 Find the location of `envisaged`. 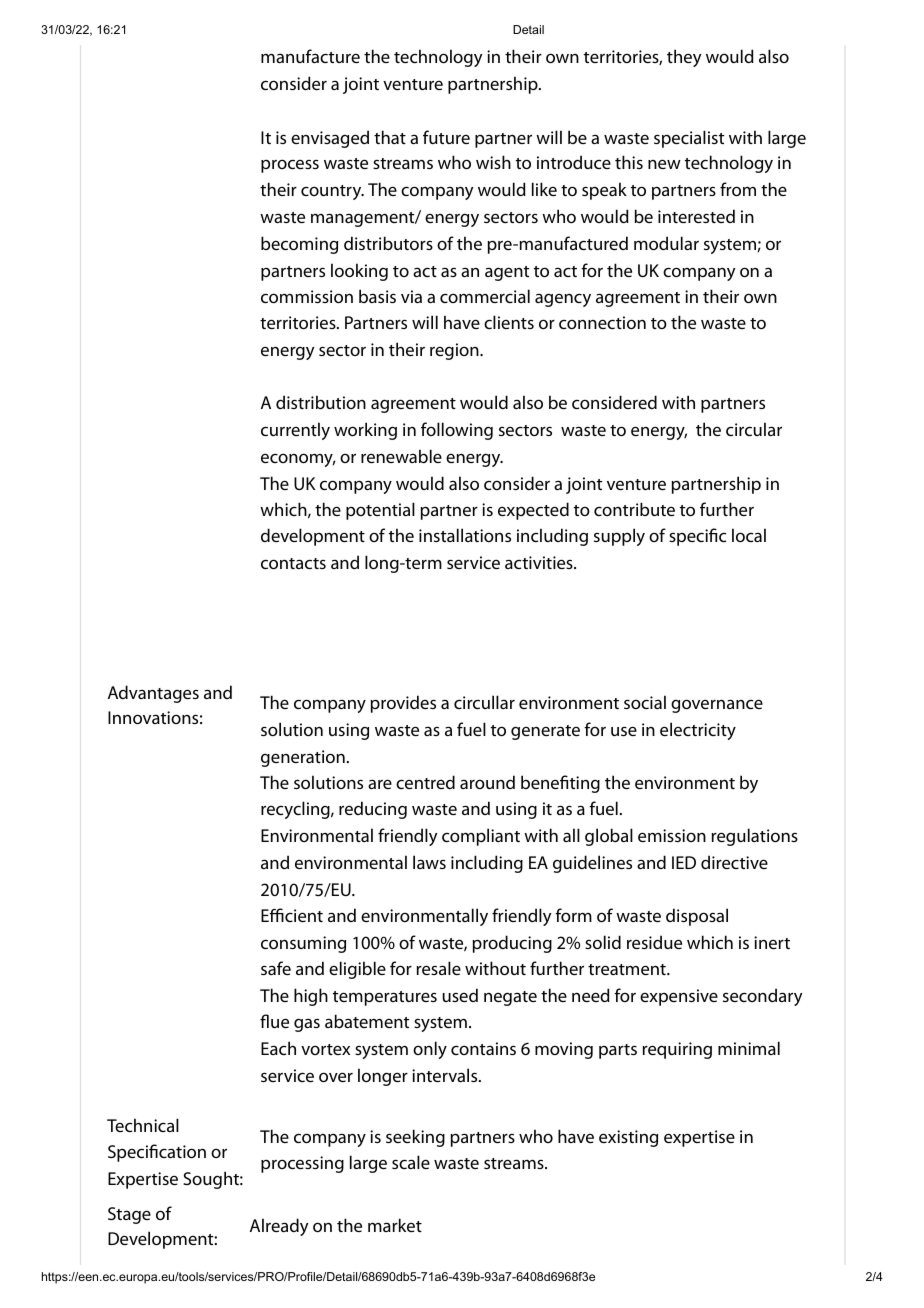

envisaged is located at coordinates (330, 139).
